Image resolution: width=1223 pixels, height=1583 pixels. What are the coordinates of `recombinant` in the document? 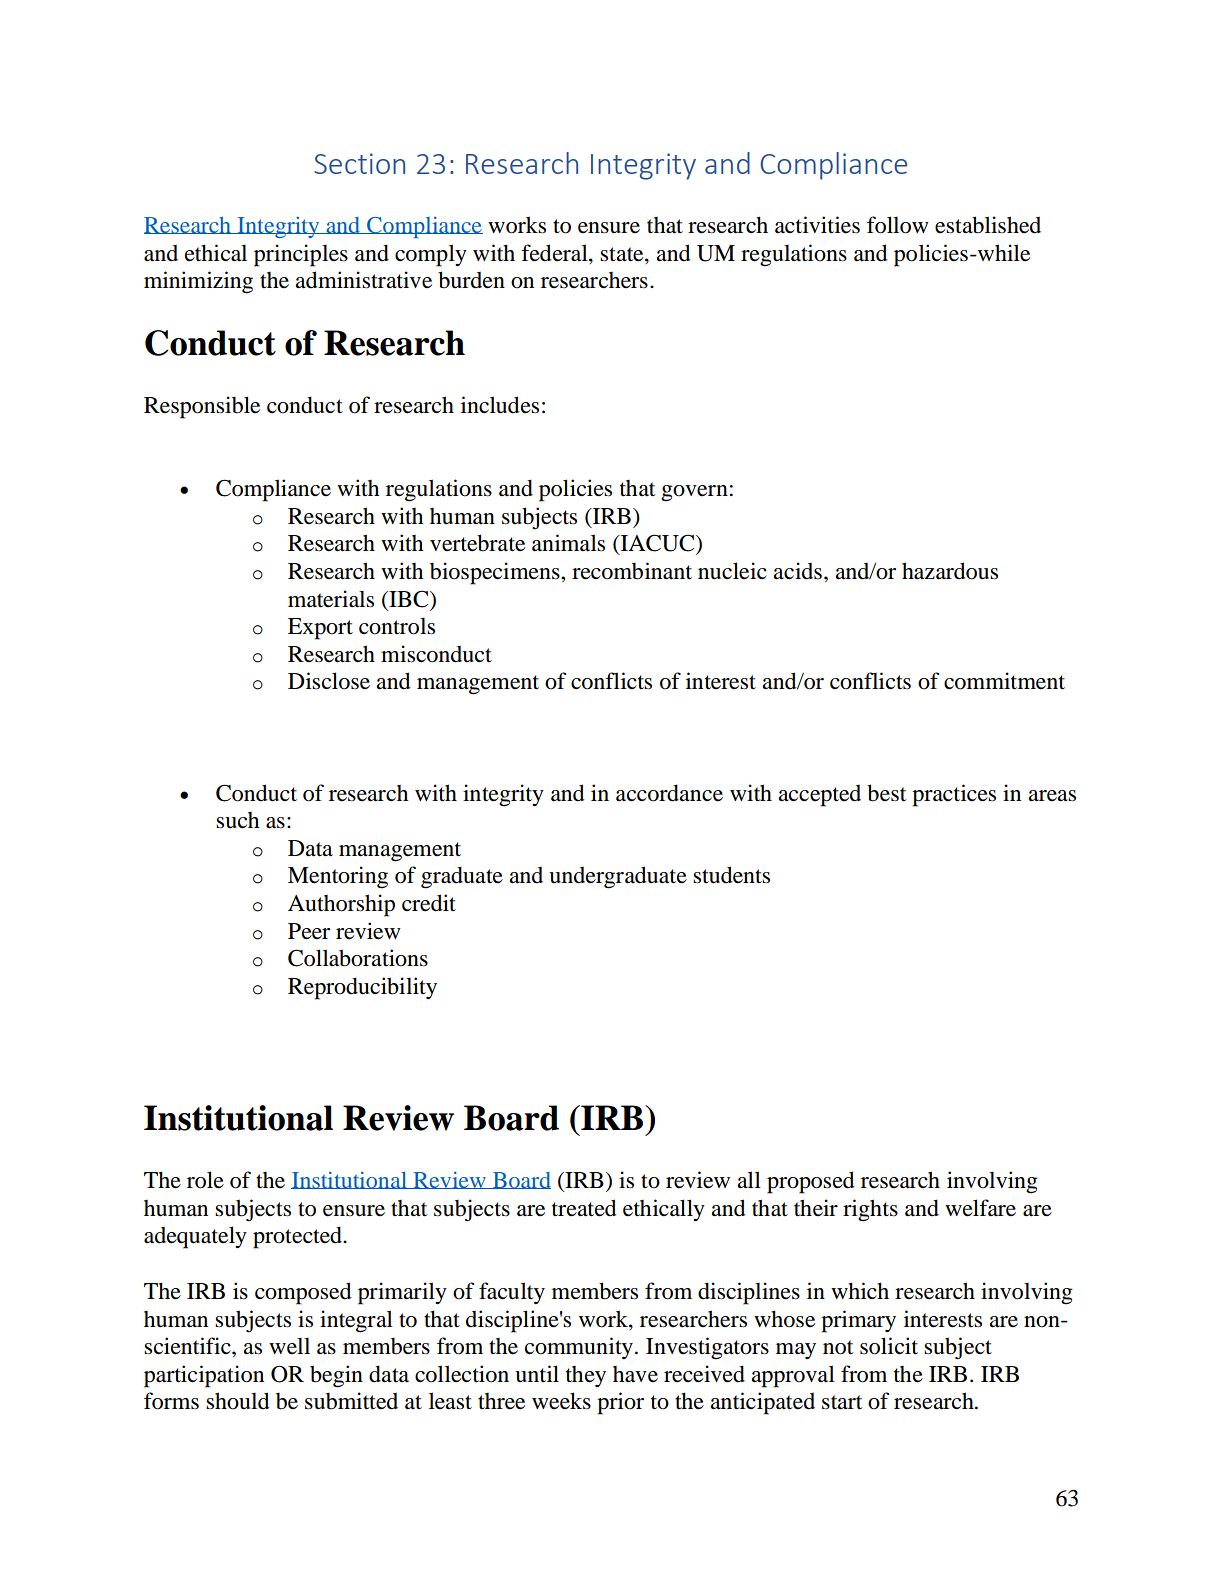 It's located at (632, 571).
